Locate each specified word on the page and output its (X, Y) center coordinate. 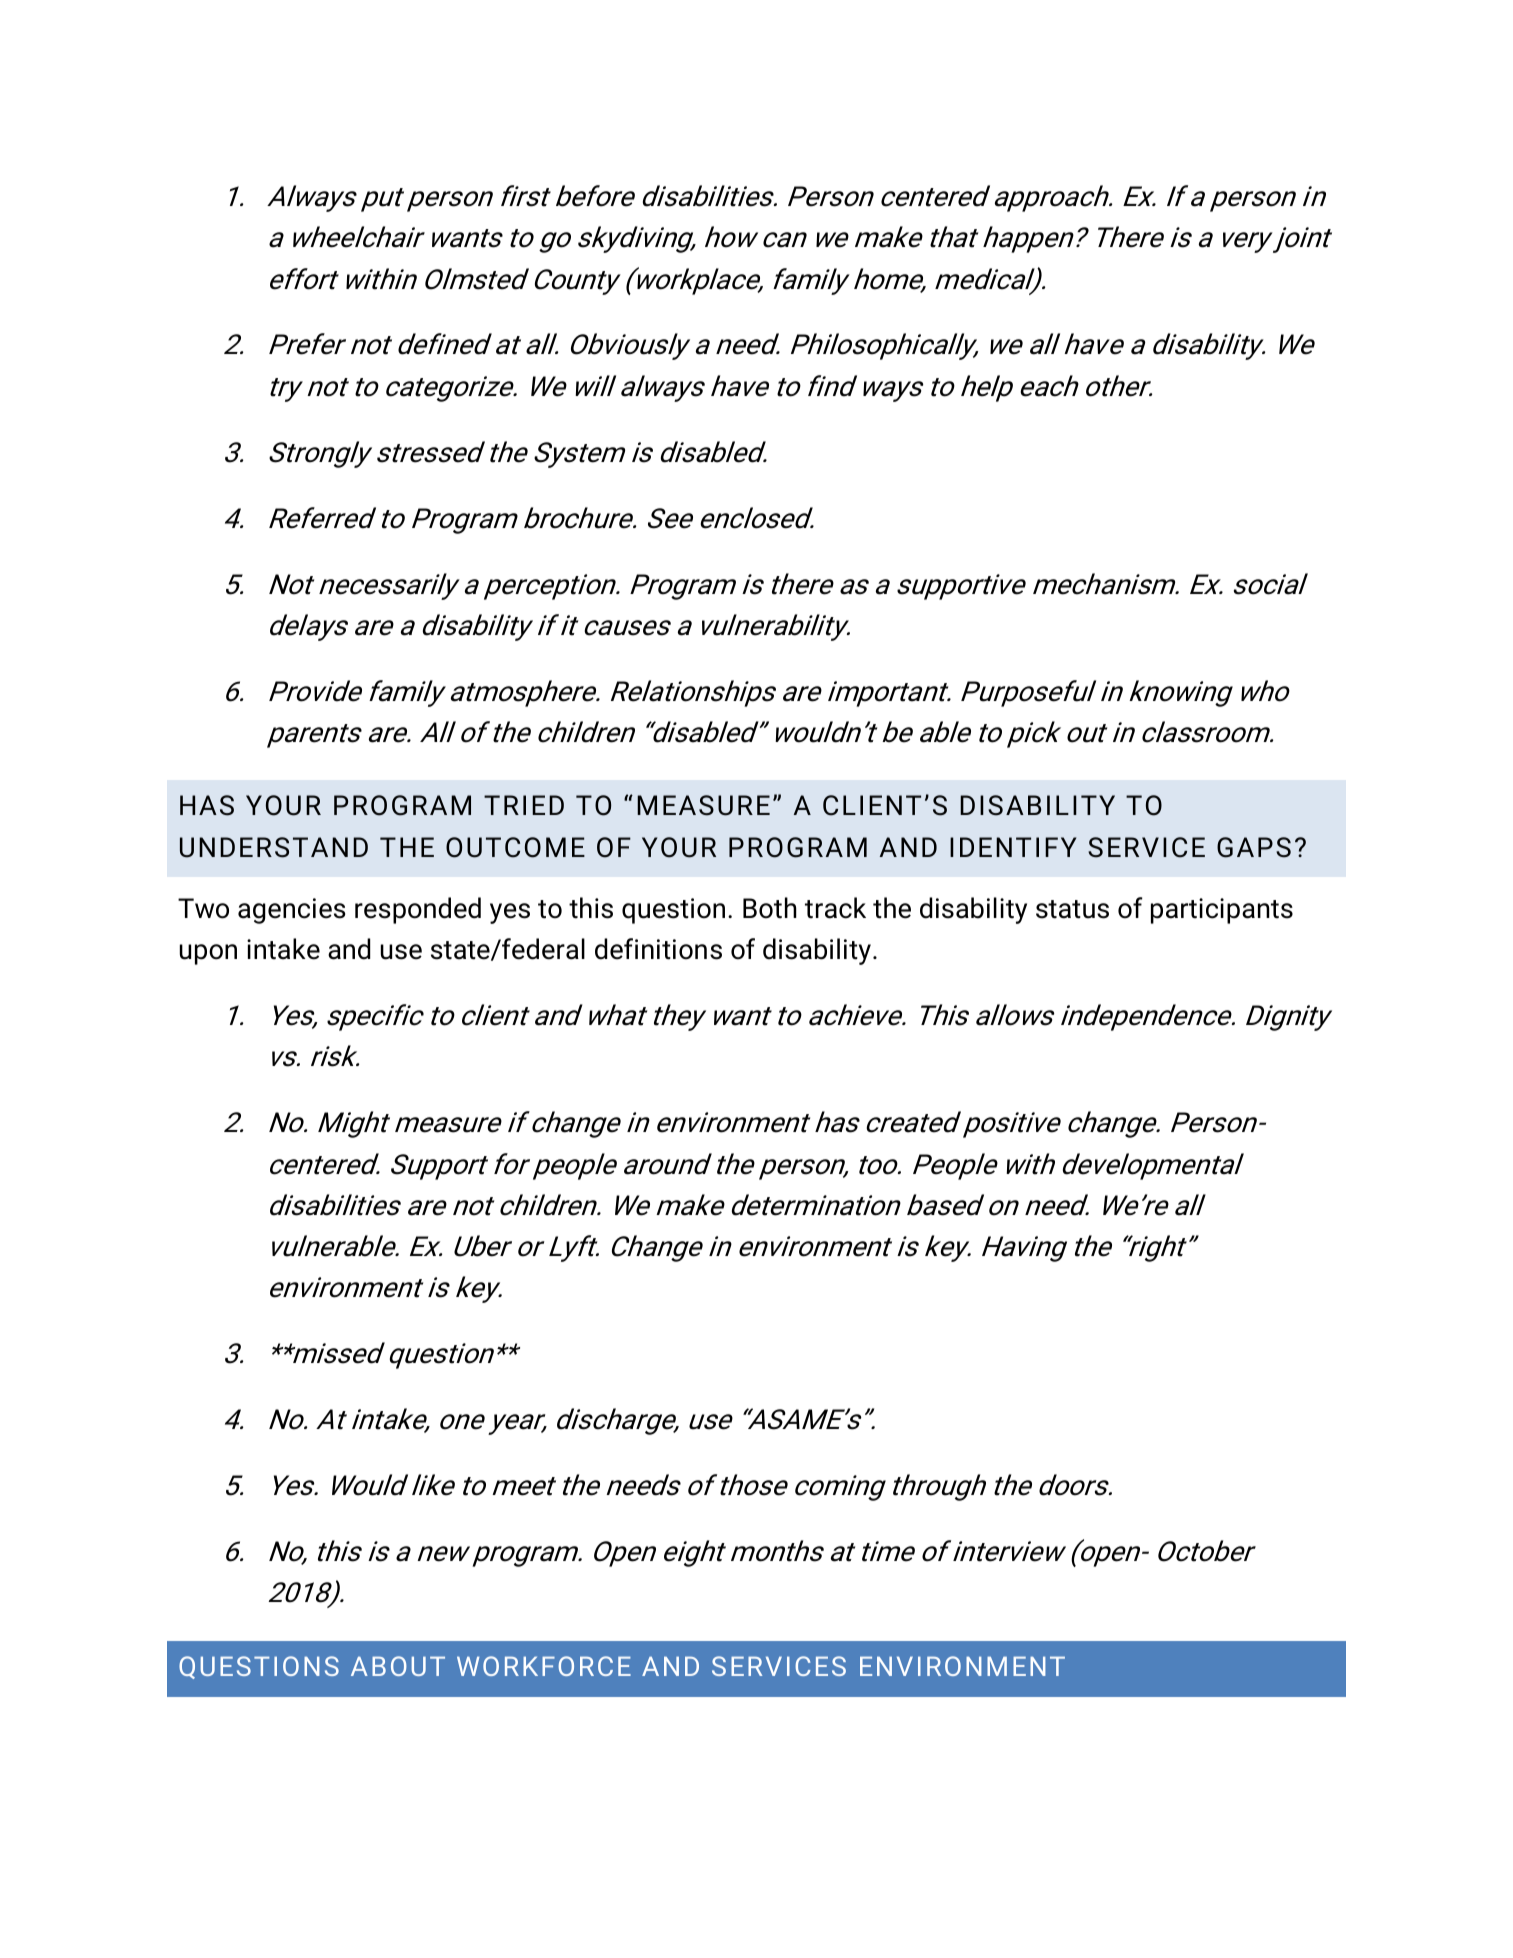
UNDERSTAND (274, 847)
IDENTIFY (1013, 847)
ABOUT (398, 1666)
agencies (291, 911)
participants (1222, 911)
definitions (658, 949)
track (835, 908)
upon (208, 954)
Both (770, 908)
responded (418, 910)
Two (203, 908)
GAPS (1254, 847)
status (1072, 909)
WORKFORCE (544, 1666)
